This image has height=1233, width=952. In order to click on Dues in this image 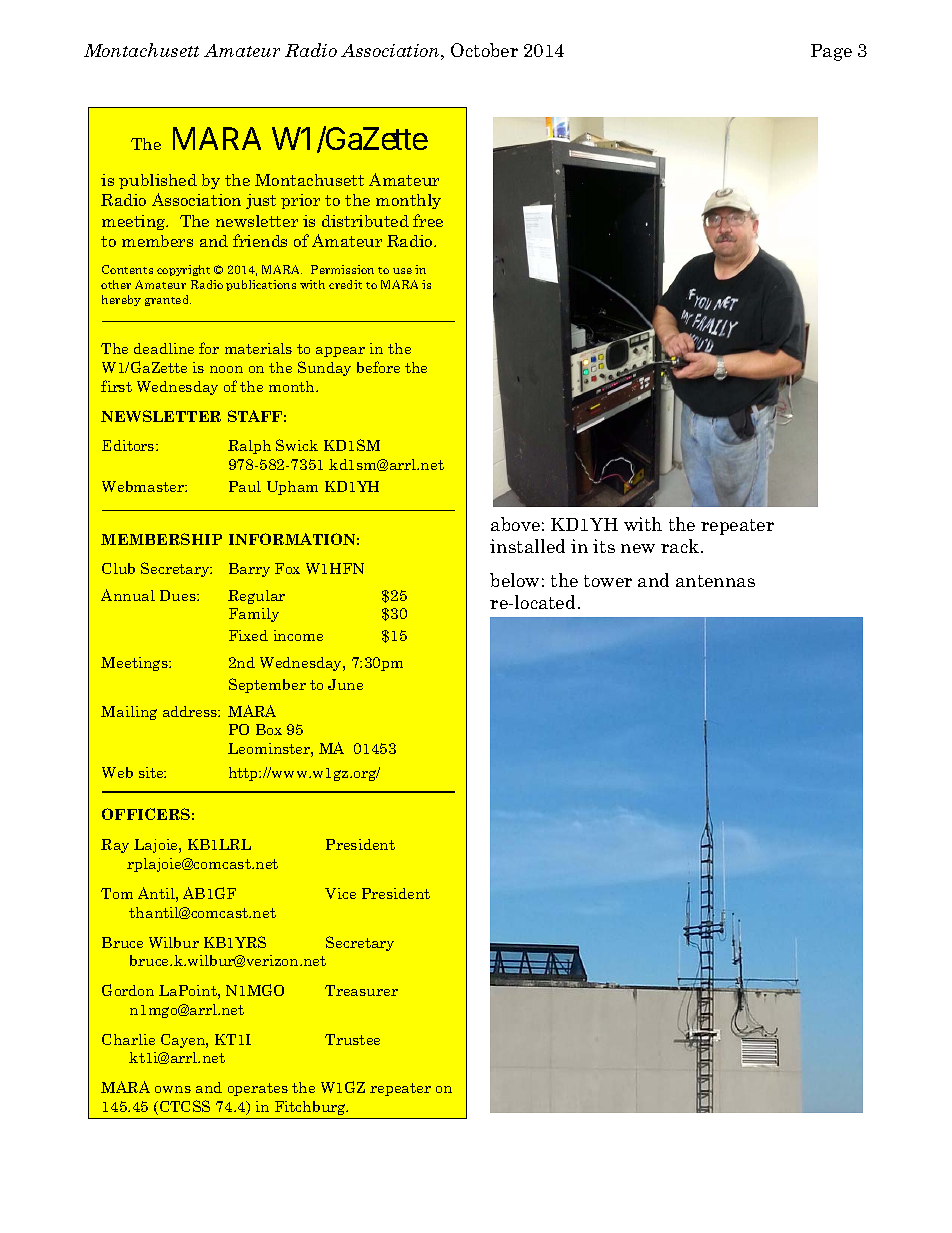, I will do `click(179, 595)`.
